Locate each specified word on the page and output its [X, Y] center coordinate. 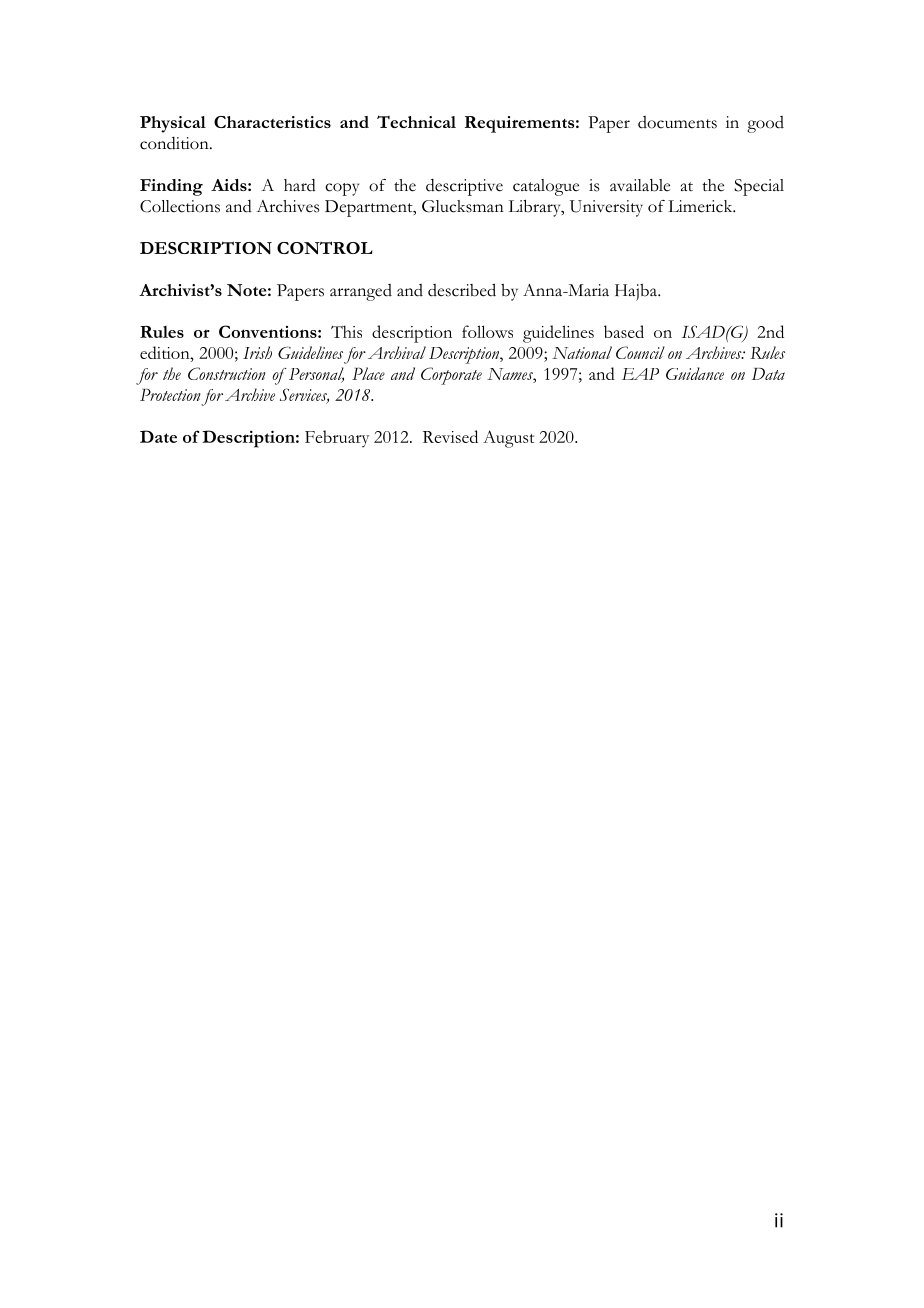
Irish [257, 352]
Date [158, 436]
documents [677, 122]
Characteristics [272, 122]
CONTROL [325, 248]
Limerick [701, 206]
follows [487, 331]
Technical [416, 121]
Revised [450, 436]
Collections [180, 206]
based [624, 331]
